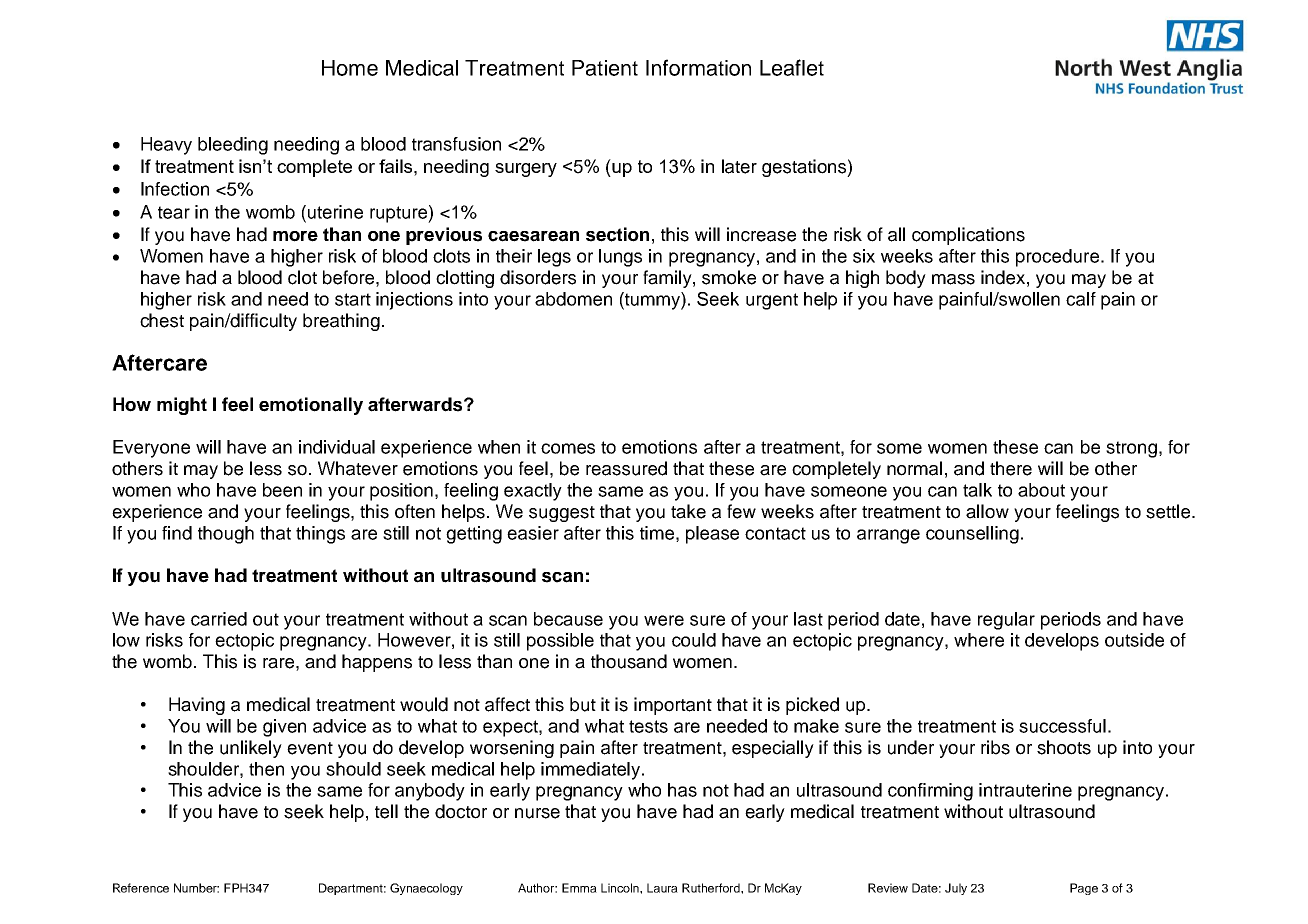 The image size is (1308, 924). What do you see at coordinates (698, 67) in the screenshot?
I see `Information` at bounding box center [698, 67].
